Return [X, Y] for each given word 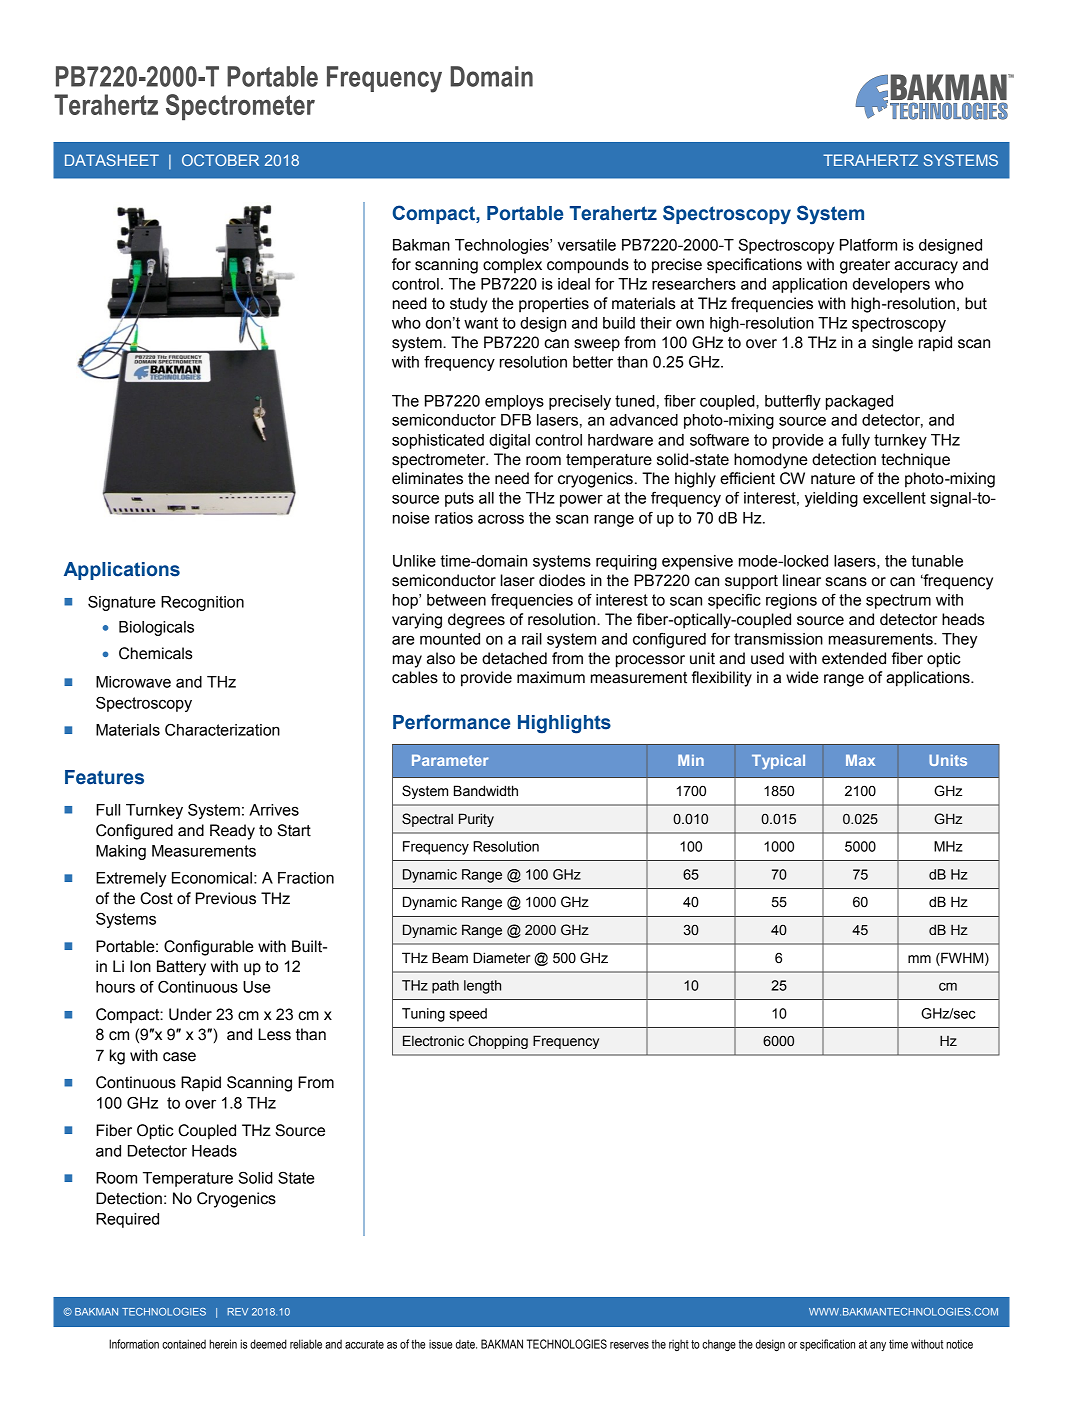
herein [223, 1344]
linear [802, 580]
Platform [868, 245]
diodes [562, 580]
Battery [181, 968]
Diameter [502, 958]
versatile [587, 245]
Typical [778, 762]
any [878, 1346]
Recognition [202, 603]
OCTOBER [220, 160]
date [466, 1344]
